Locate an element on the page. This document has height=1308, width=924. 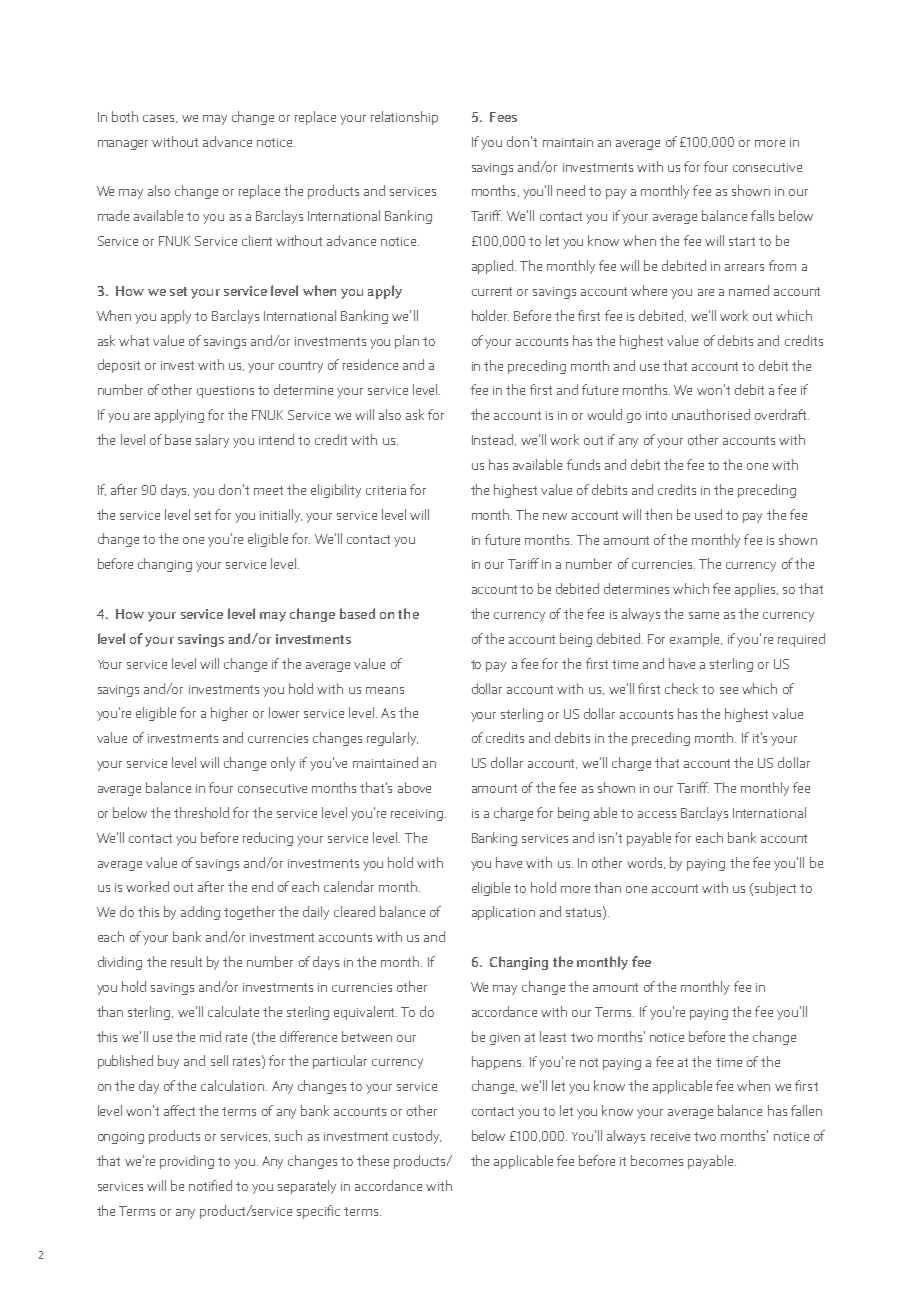
falls is located at coordinates (762, 215).
